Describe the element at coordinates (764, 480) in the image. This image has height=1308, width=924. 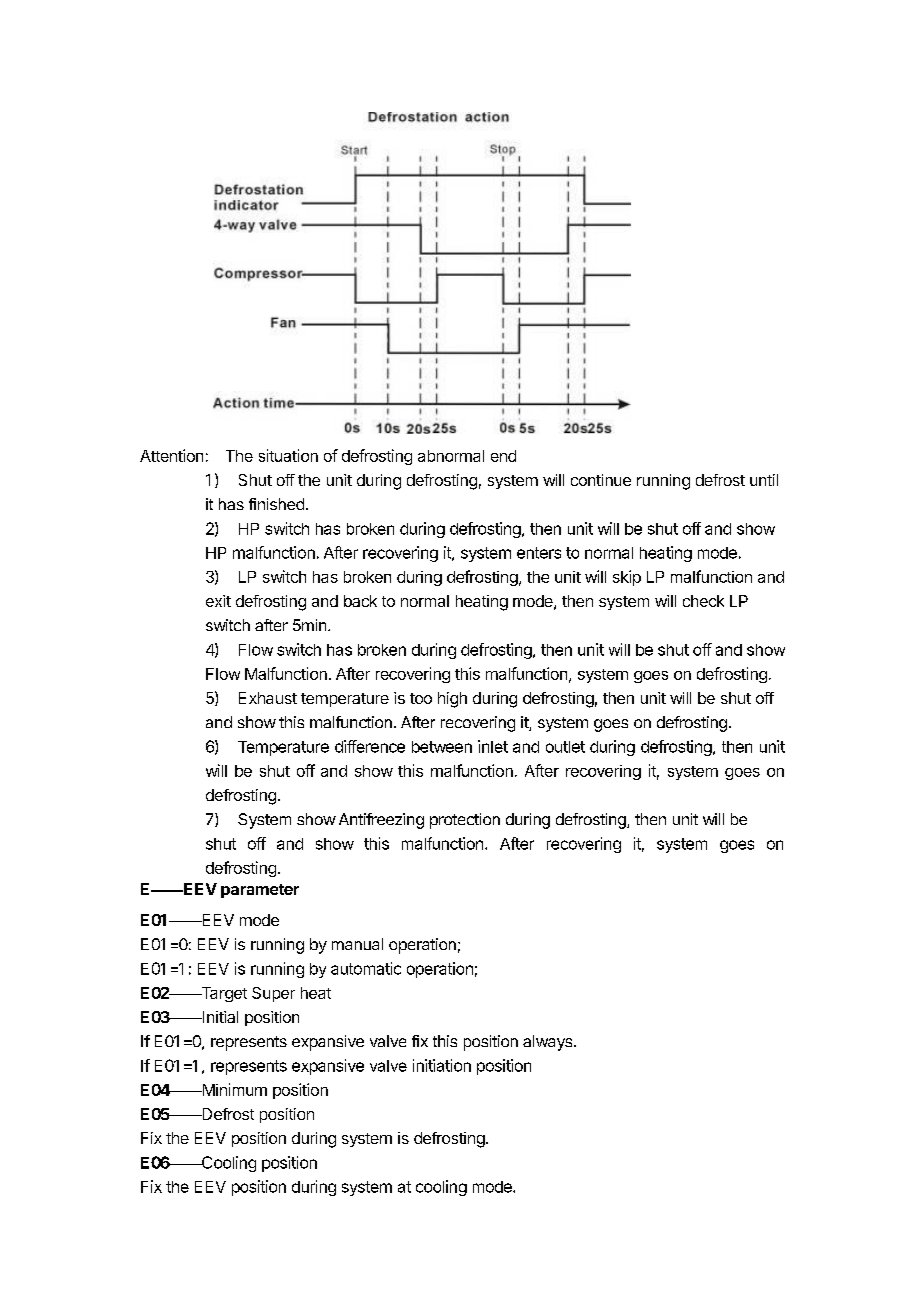
I see `until` at that location.
